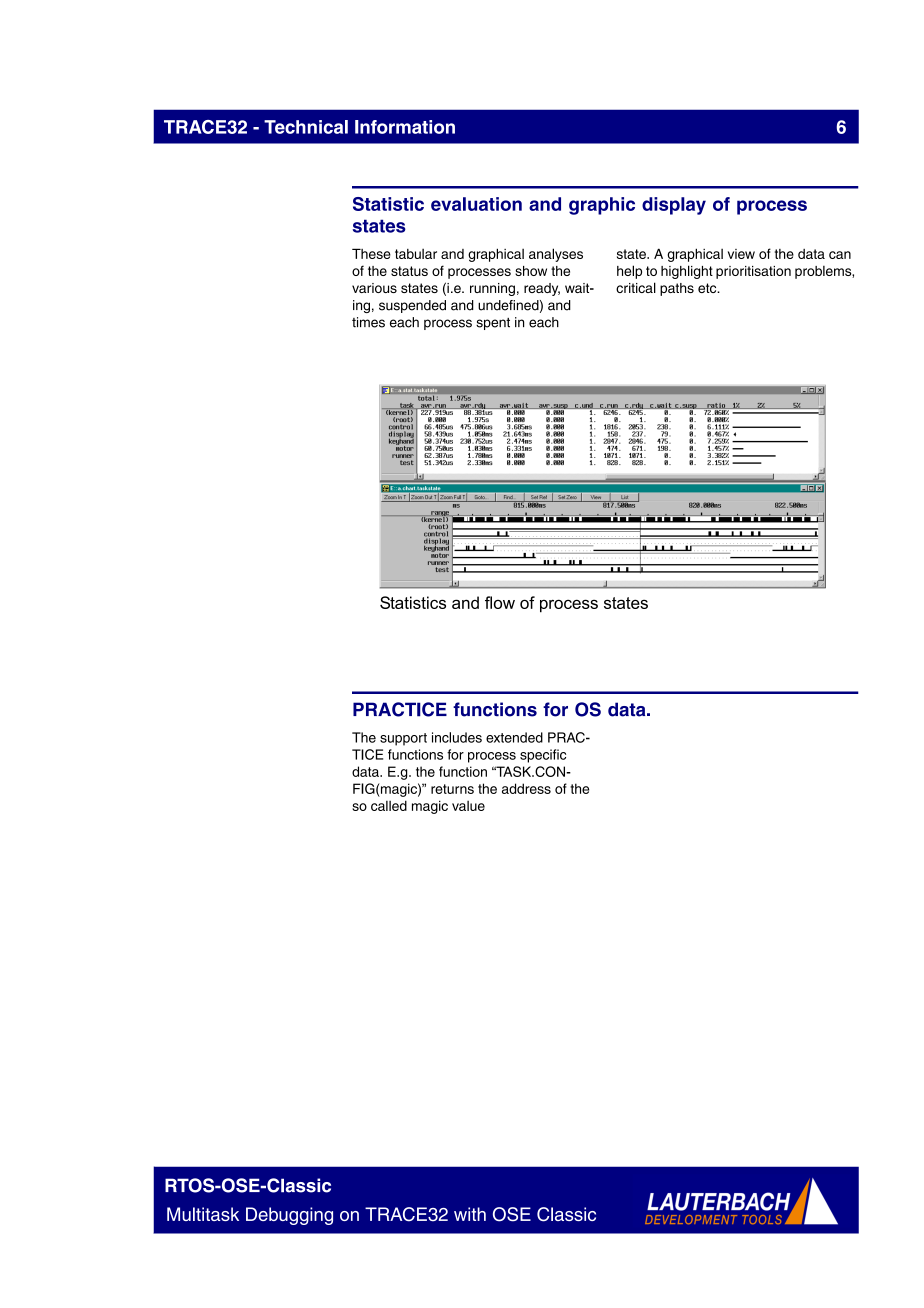  Describe the element at coordinates (470, 1214) in the document. I see `with` at that location.
